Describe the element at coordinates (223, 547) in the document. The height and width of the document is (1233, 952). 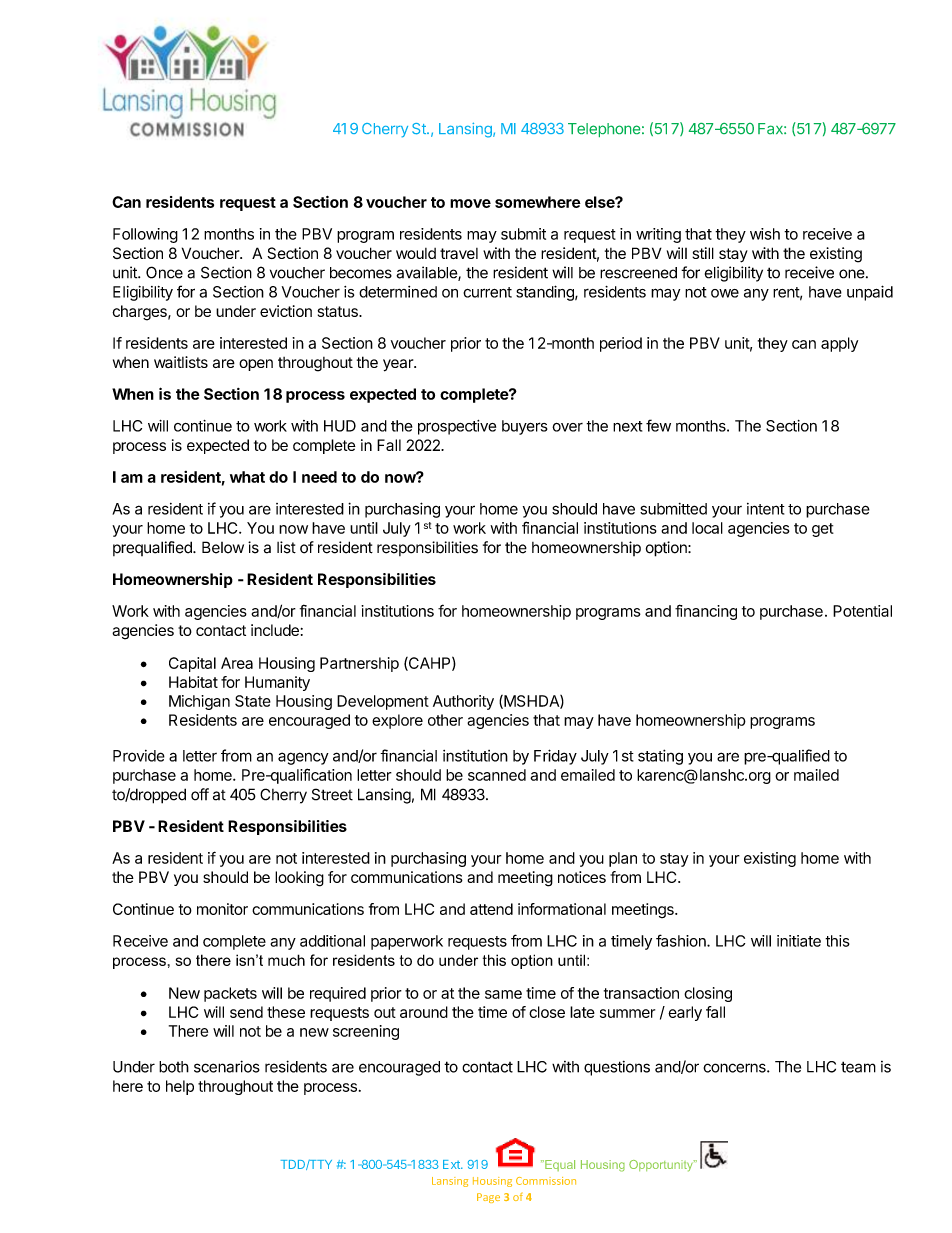
I see `Below` at that location.
